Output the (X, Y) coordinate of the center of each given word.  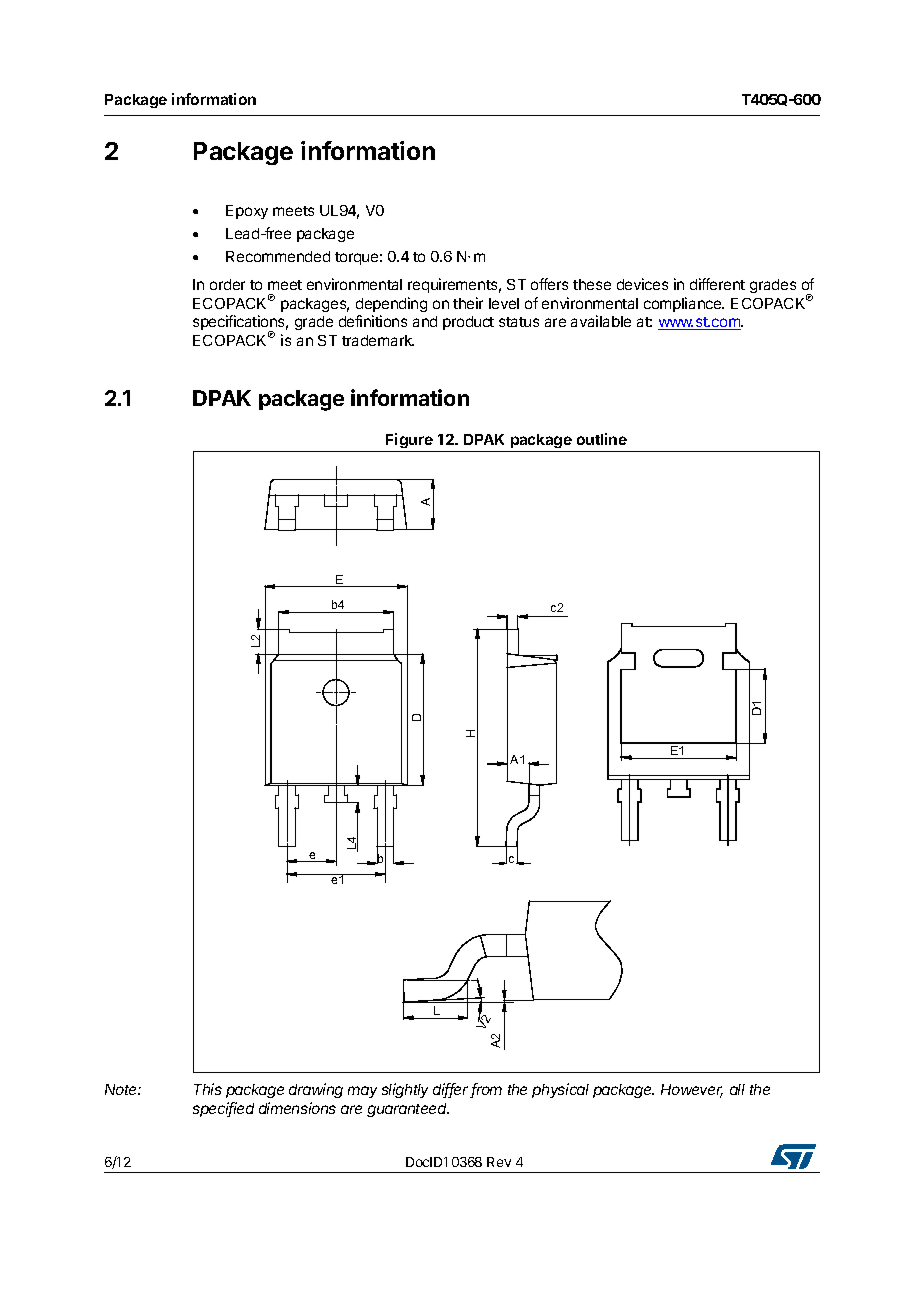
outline (602, 439)
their (468, 303)
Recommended (278, 256)
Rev (499, 1162)
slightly (405, 1090)
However (692, 1091)
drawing (316, 1090)
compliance (684, 304)
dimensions (297, 1108)
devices (642, 284)
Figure (409, 442)
